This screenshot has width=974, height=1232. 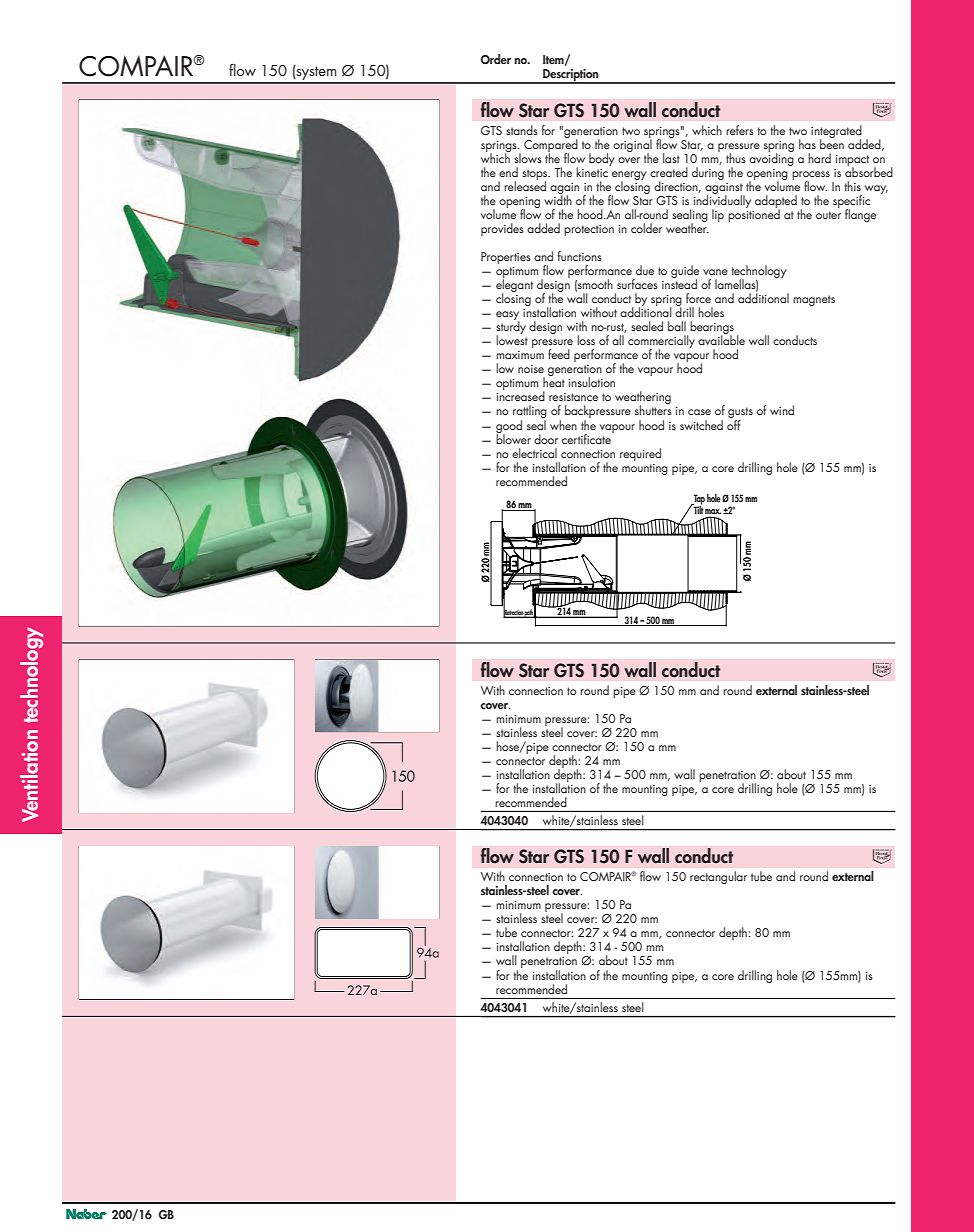 I want to click on rattling, so click(x=530, y=413).
